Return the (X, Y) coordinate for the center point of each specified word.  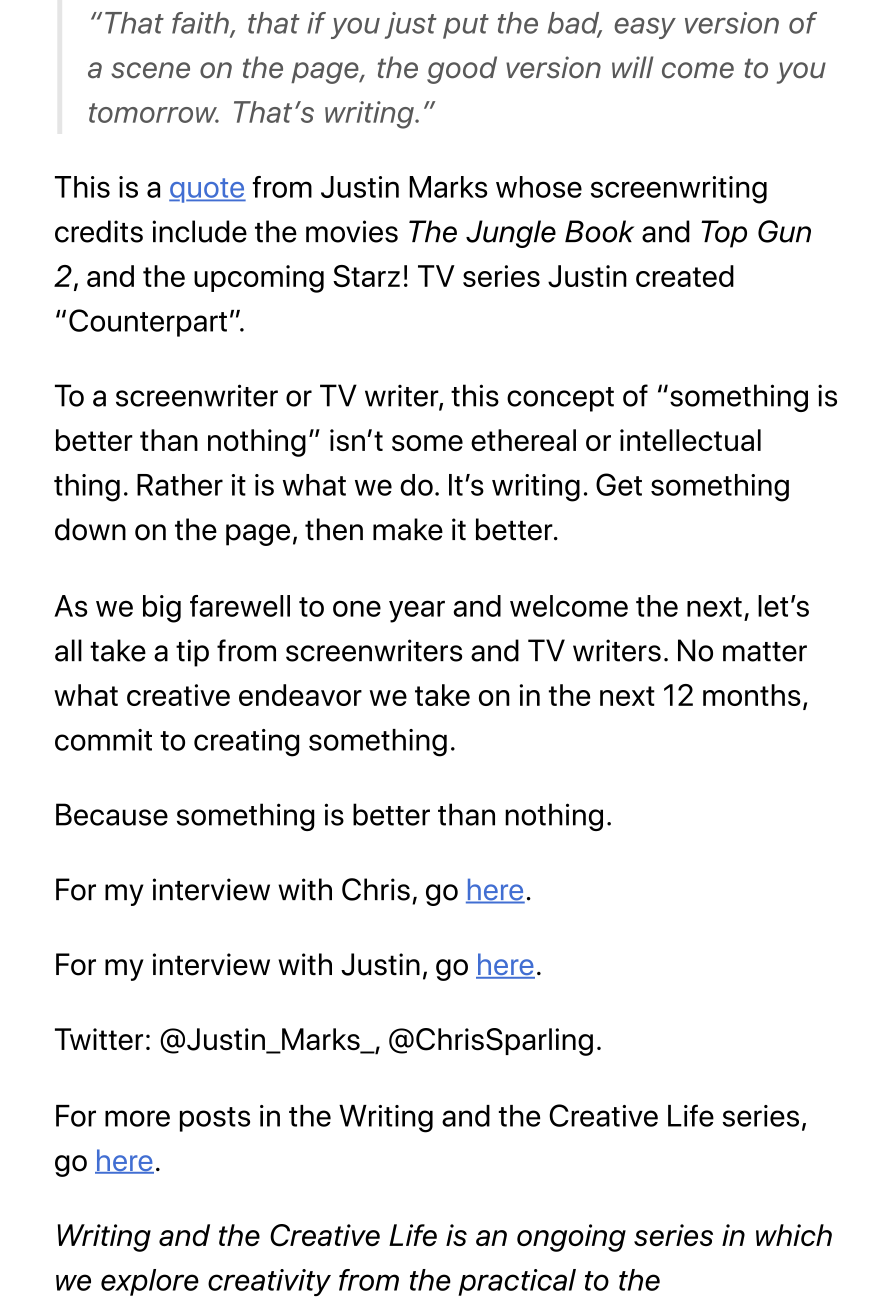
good (462, 70)
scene (150, 70)
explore (150, 1282)
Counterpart (148, 323)
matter (765, 652)
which (794, 1235)
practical (517, 1282)
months (752, 695)
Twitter (99, 1039)
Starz (366, 276)
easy (645, 28)
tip (192, 653)
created (685, 276)
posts (215, 1119)
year (417, 611)
